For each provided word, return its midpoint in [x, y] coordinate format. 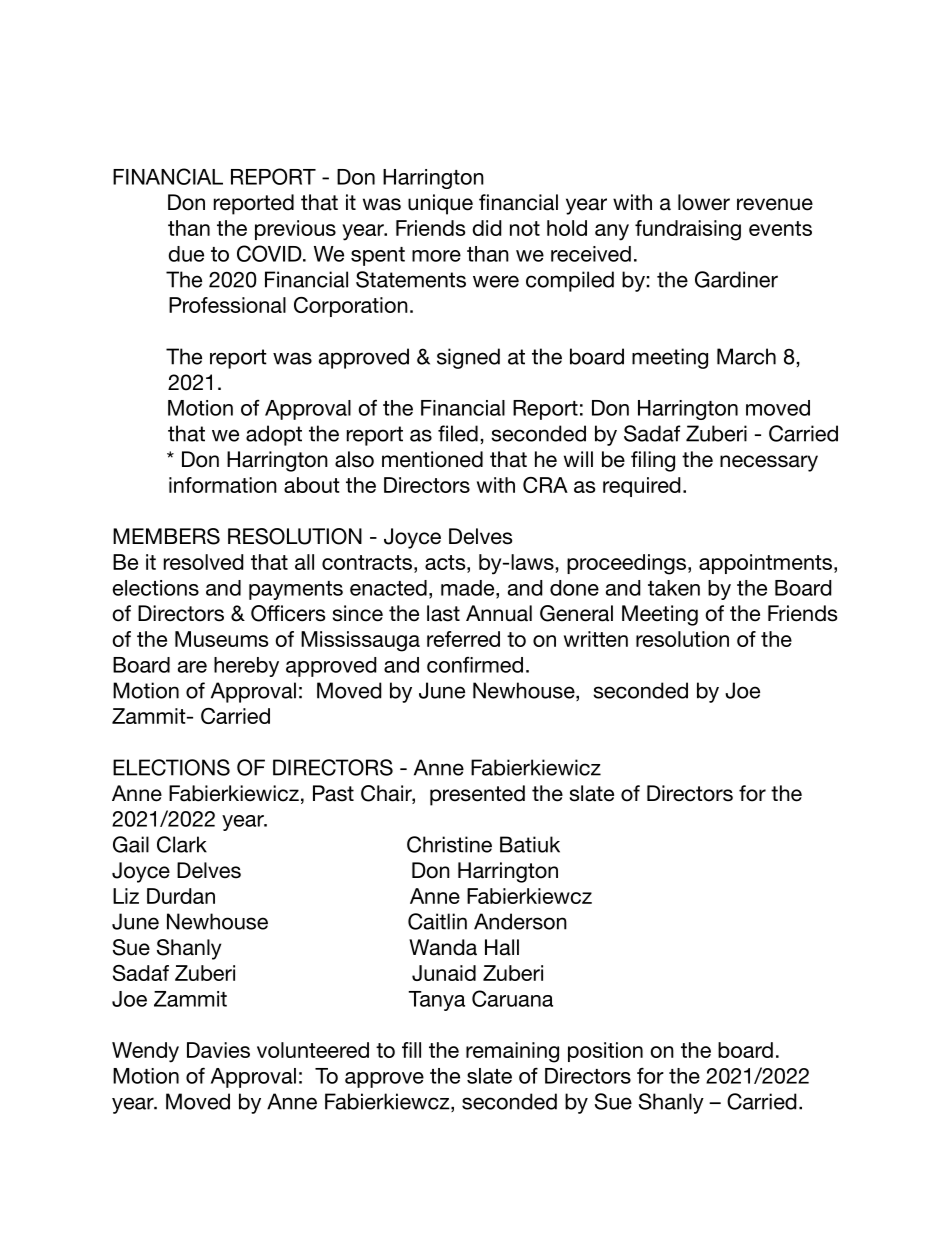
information [223, 485]
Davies [218, 1050]
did [487, 228]
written [596, 639]
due [186, 254]
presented [477, 795]
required [642, 487]
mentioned [432, 459]
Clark [182, 844]
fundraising [688, 230]
